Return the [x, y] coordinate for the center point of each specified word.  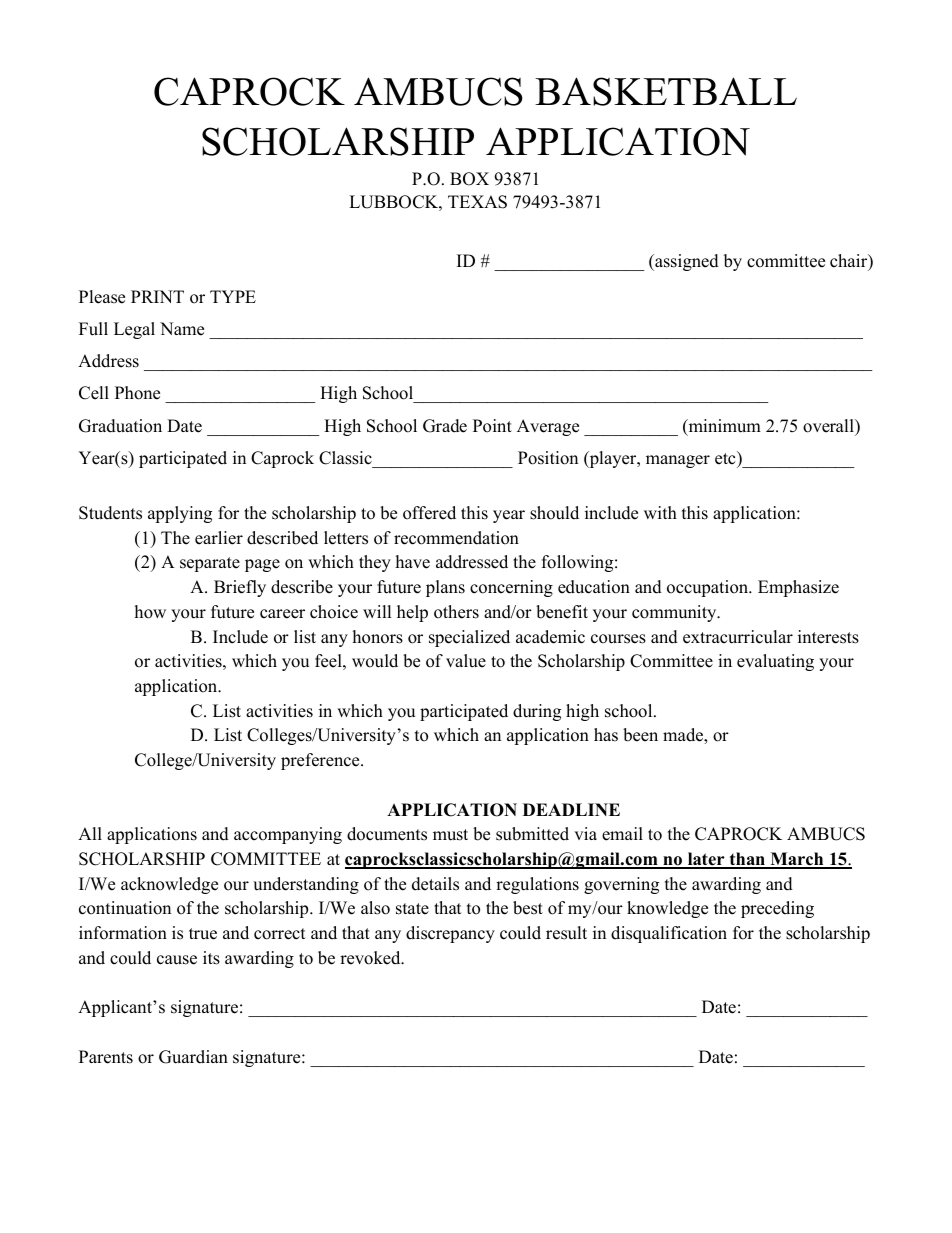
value [466, 661]
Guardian [193, 1057]
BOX [469, 179]
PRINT [157, 296]
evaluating [775, 662]
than [747, 860]
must [450, 835]
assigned [686, 262]
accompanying [288, 835]
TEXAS [477, 202]
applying [180, 514]
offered [429, 513]
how [150, 612]
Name [182, 329]
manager [678, 461]
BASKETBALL [666, 91]
